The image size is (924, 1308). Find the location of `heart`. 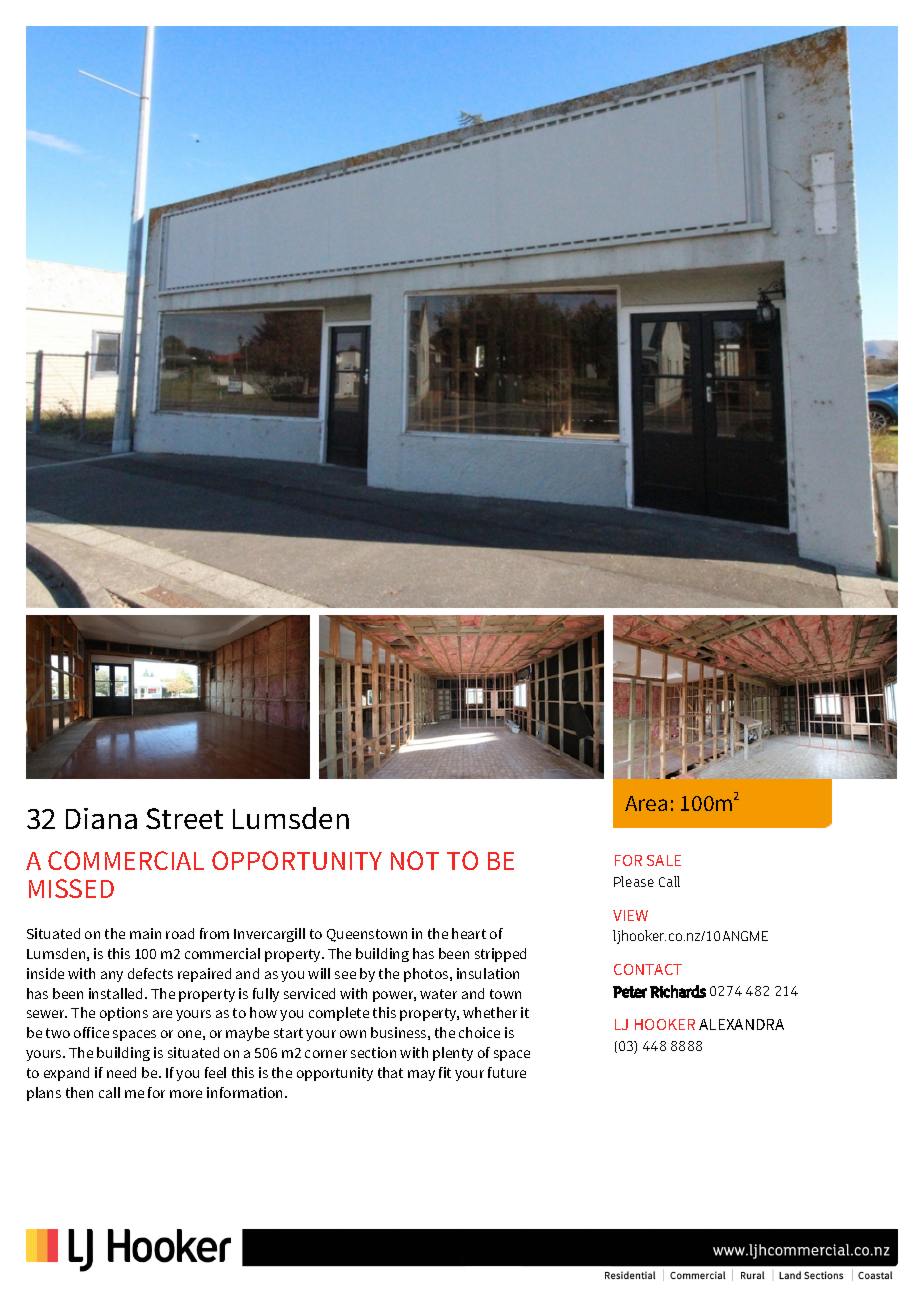

heart is located at coordinates (469, 933).
